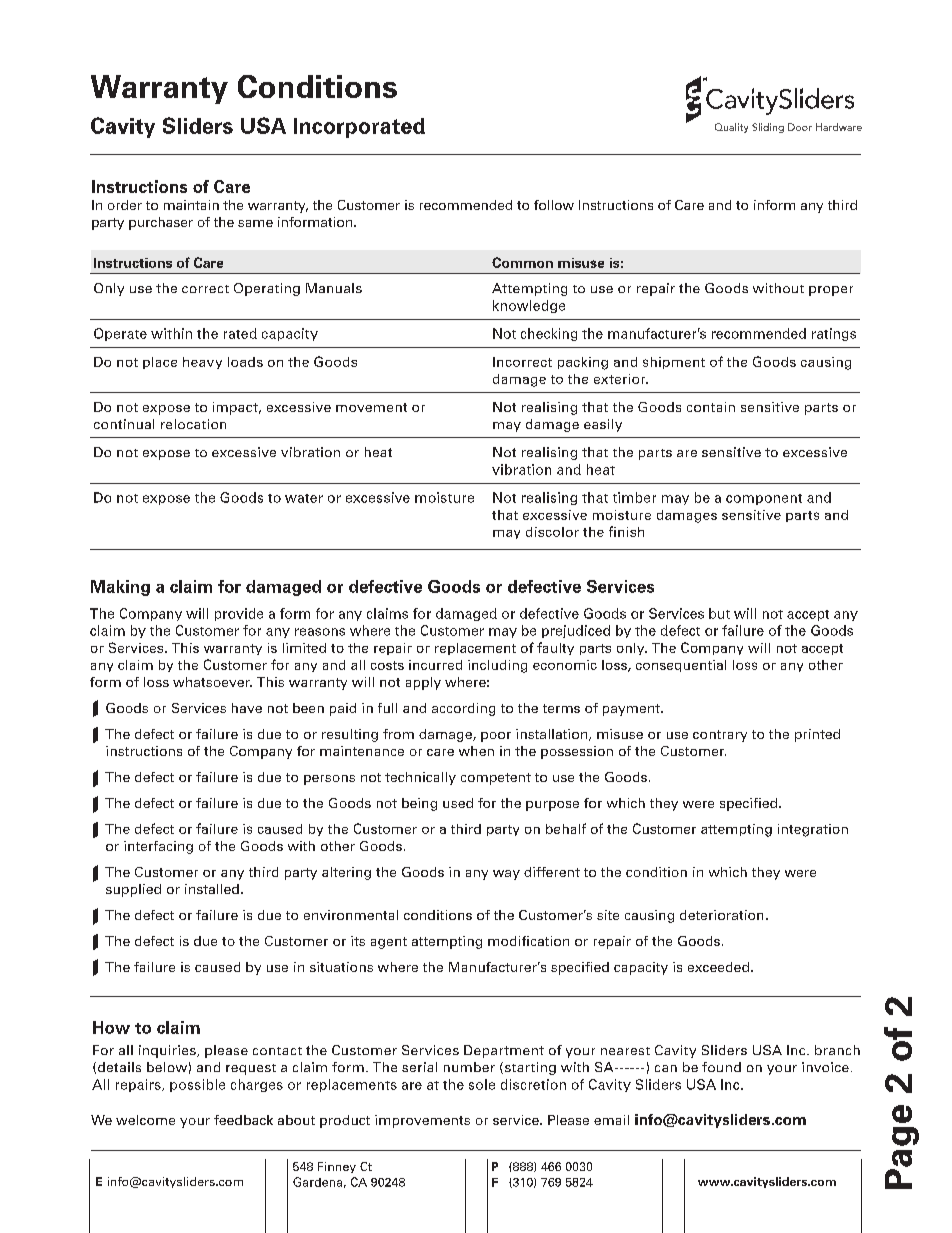 The height and width of the image is (1233, 952). What do you see at coordinates (463, 709) in the image?
I see `according` at bounding box center [463, 709].
